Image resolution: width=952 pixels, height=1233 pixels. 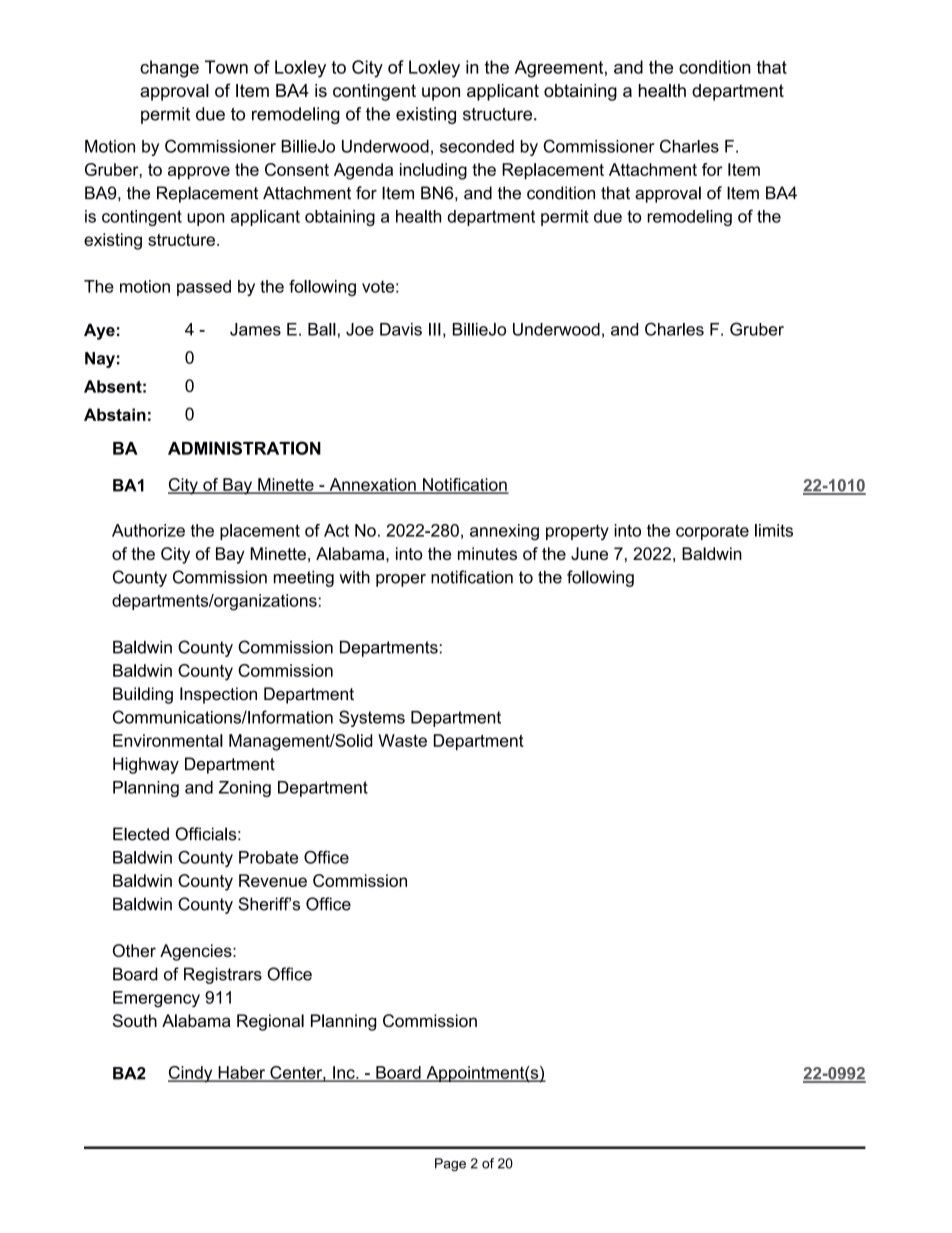 I want to click on Regional, so click(x=270, y=1022).
